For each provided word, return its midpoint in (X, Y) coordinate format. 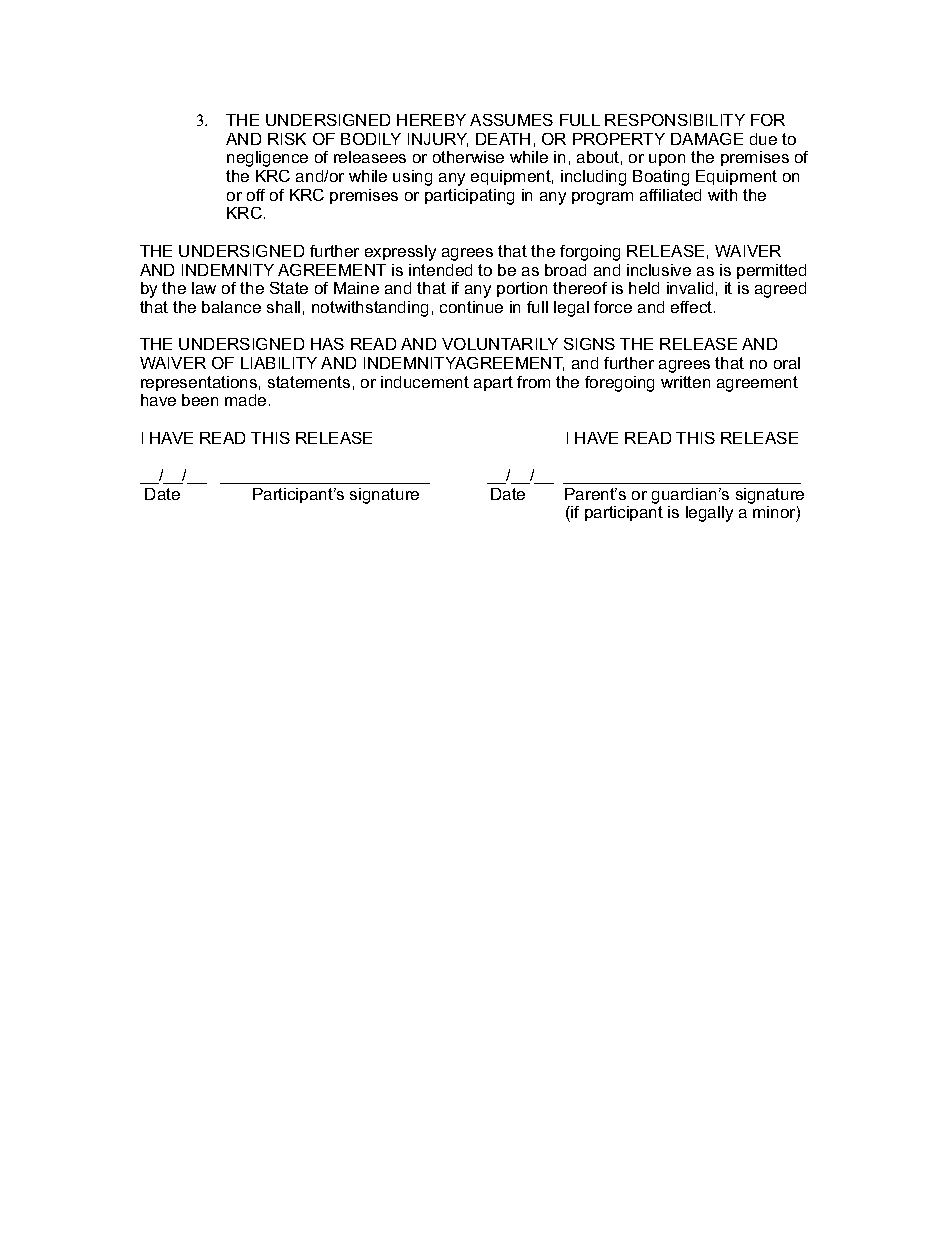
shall (283, 307)
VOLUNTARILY (500, 344)
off (256, 195)
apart (493, 383)
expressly (400, 253)
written (685, 382)
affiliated (670, 195)
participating (469, 197)
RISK (287, 139)
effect (693, 307)
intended (440, 270)
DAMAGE (707, 139)
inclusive (659, 270)
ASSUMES (511, 120)
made (245, 400)
